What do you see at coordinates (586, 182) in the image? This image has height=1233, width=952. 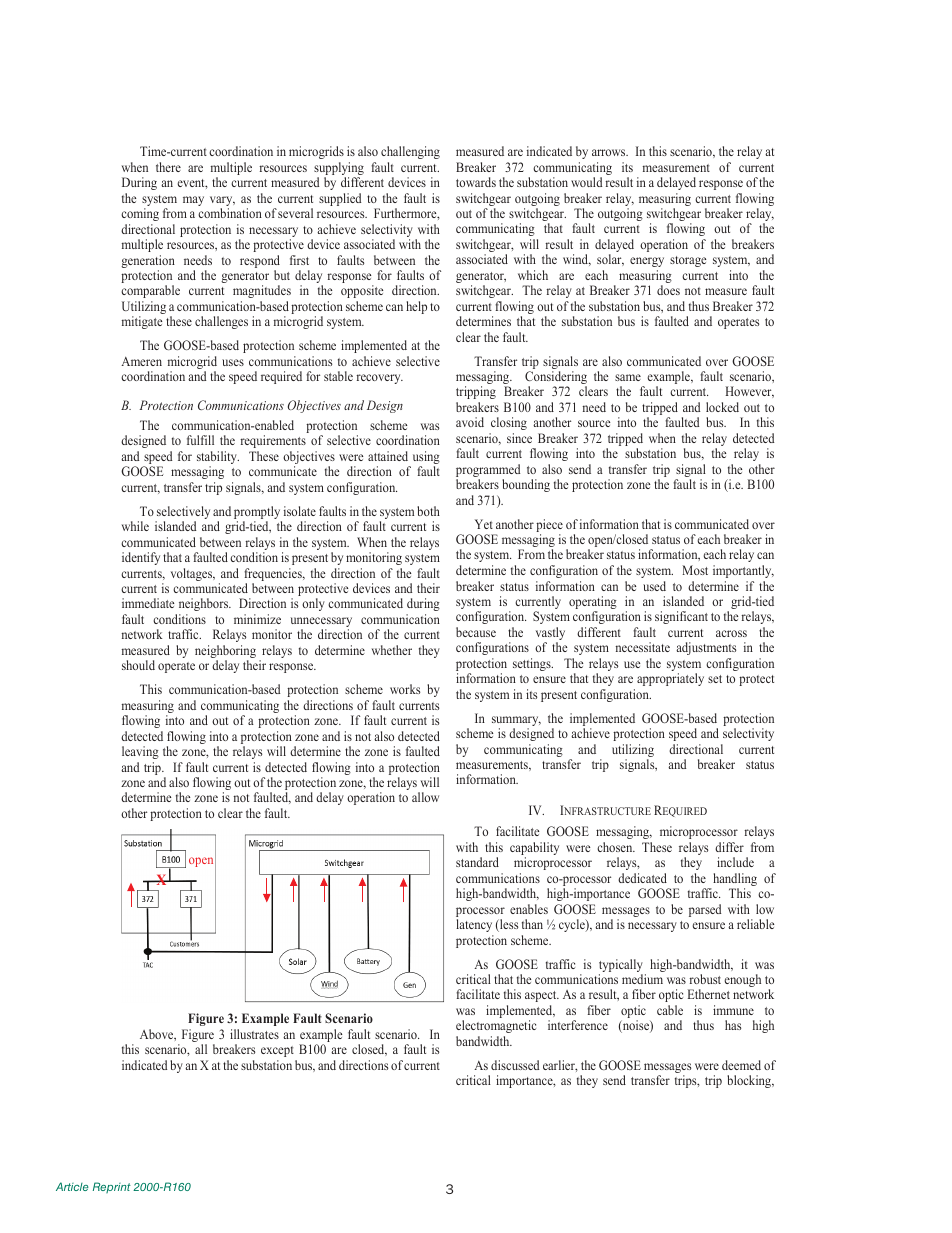 I see `would` at bounding box center [586, 182].
